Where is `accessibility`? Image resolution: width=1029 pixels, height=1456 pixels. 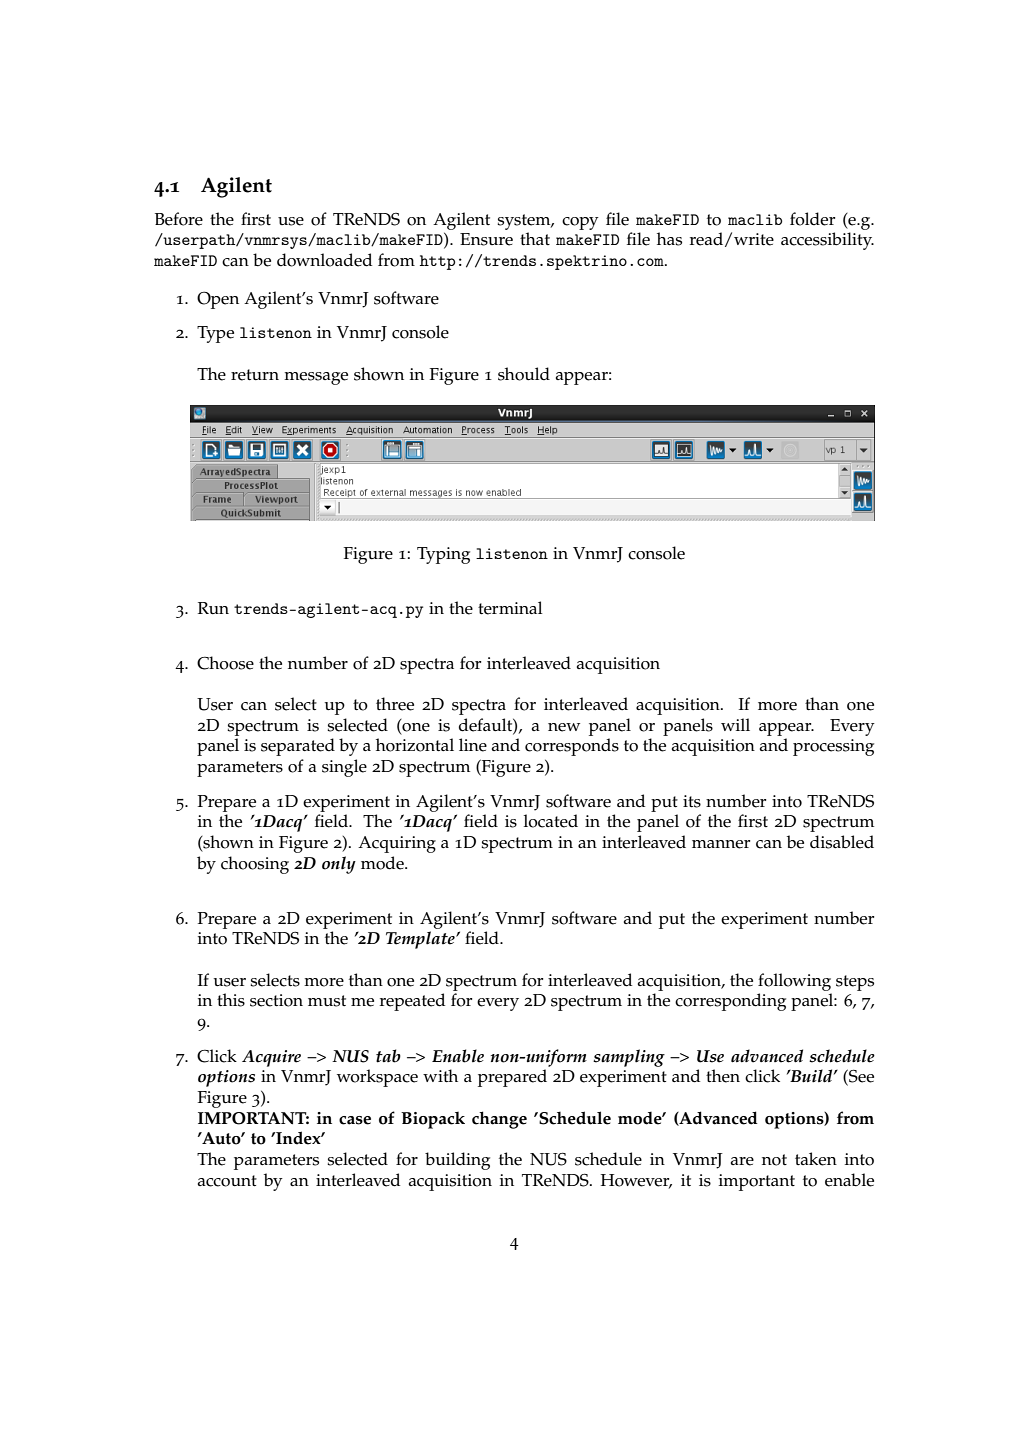 accessibility is located at coordinates (827, 241).
